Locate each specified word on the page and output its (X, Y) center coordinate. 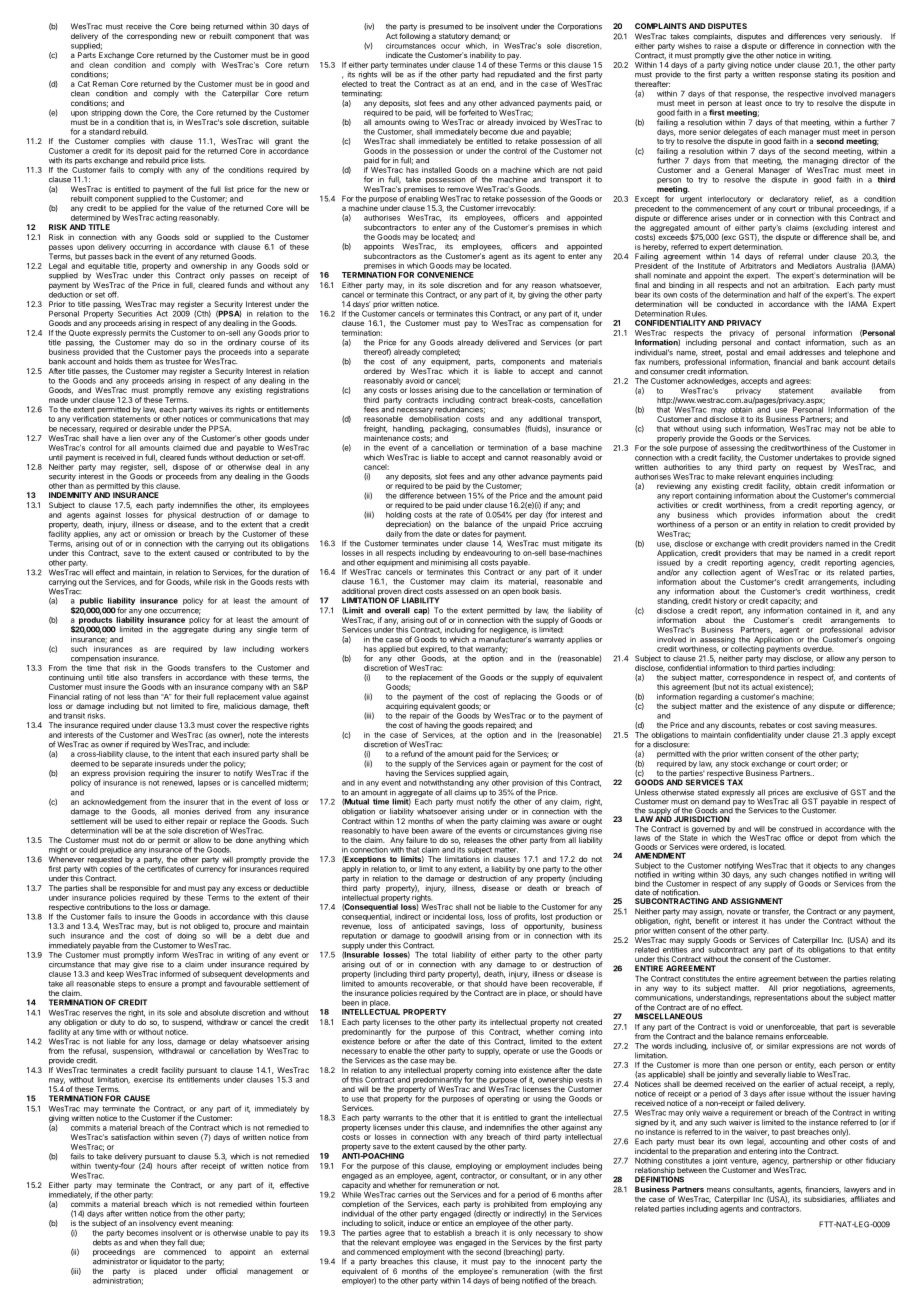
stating (826, 75)
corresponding (152, 37)
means (718, 1190)
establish (449, 1233)
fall (182, 1242)
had (488, 74)
